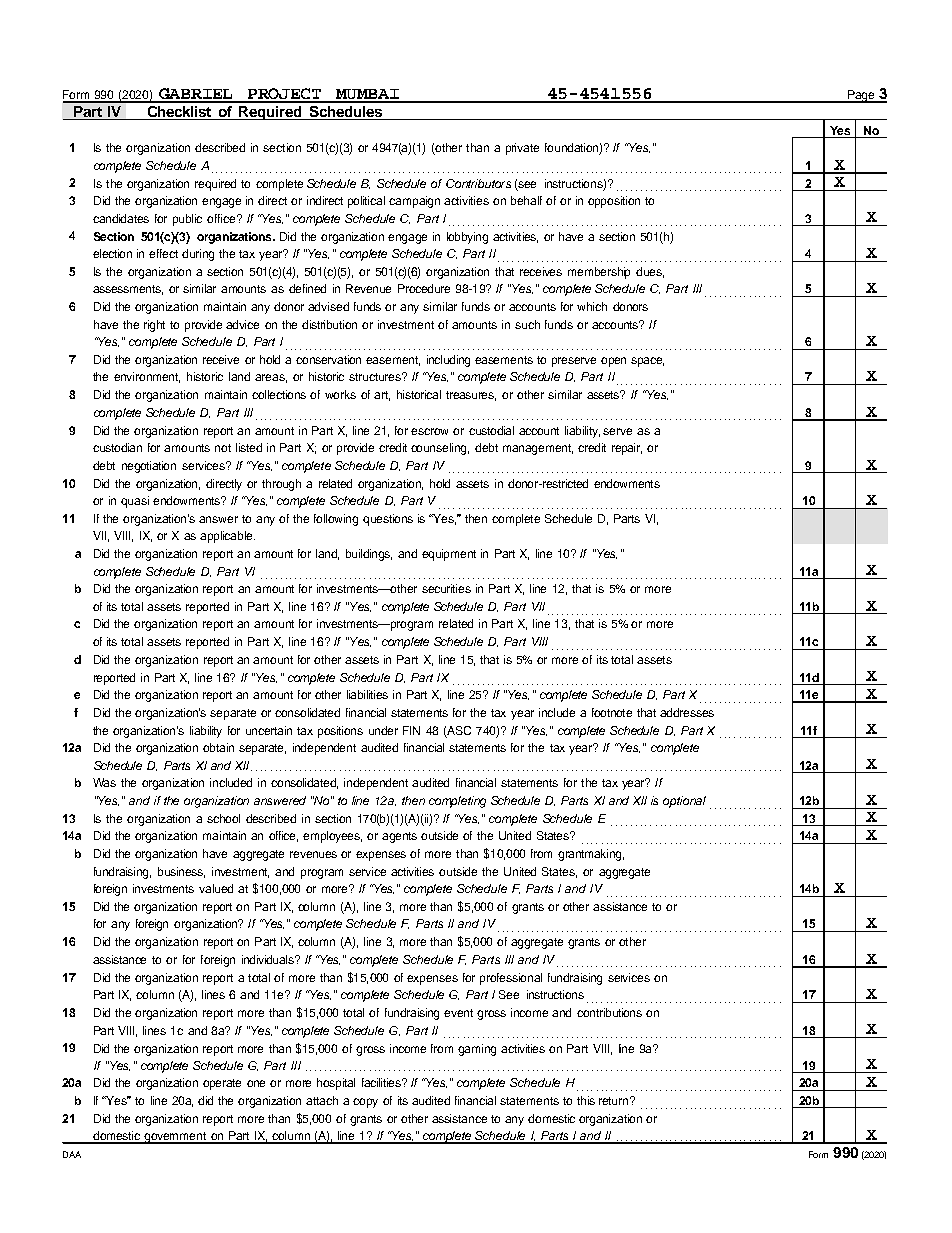  Describe the element at coordinates (196, 95) in the screenshot. I see `GABRIEL` at that location.
